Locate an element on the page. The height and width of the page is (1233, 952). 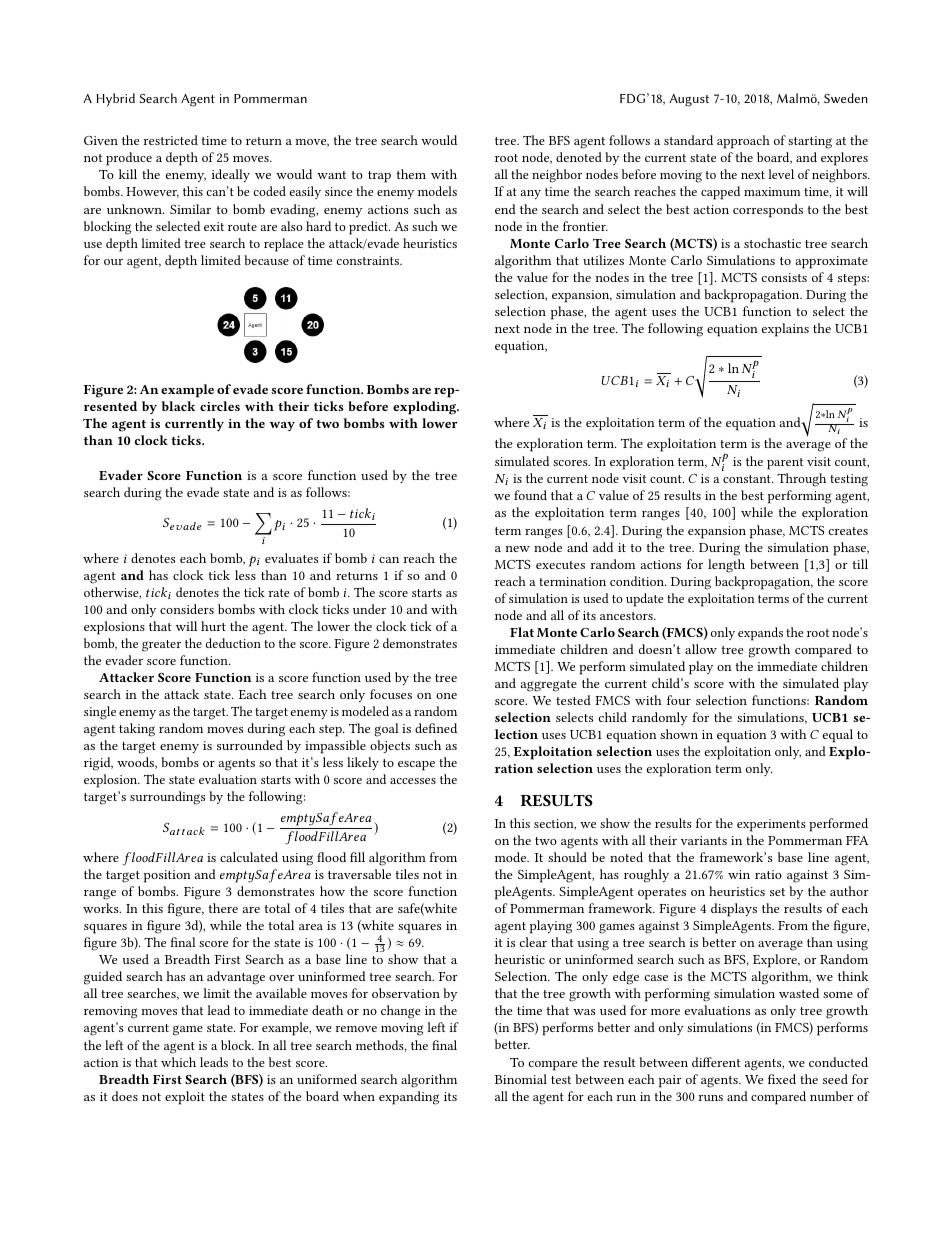
parent is located at coordinates (785, 464).
